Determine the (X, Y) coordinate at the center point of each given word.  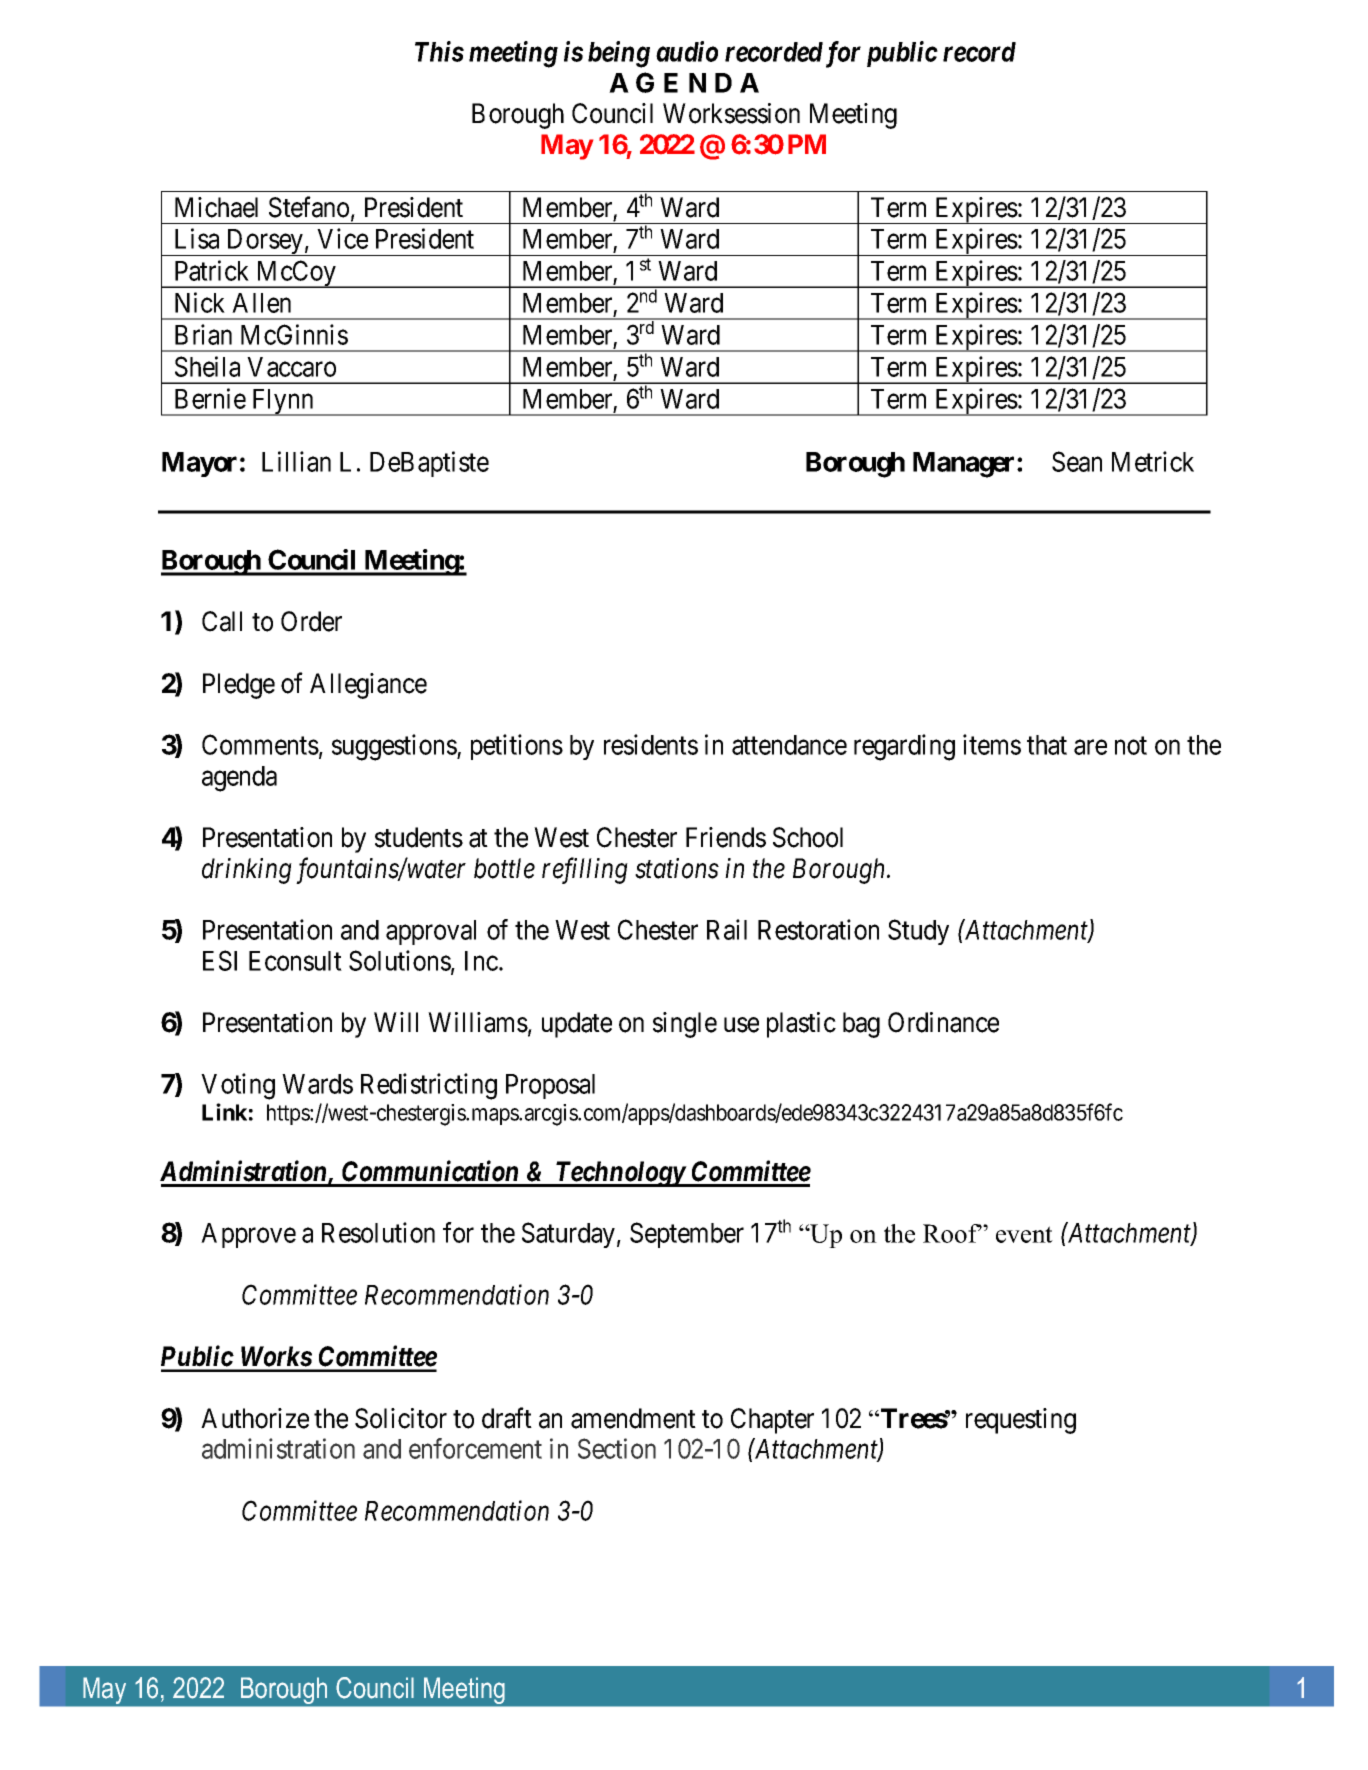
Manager (965, 465)
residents (651, 744)
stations (677, 868)
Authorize (255, 1418)
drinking (247, 871)
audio (687, 51)
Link (224, 1112)
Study (918, 932)
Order (311, 621)
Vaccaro (291, 367)
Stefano (309, 207)
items (992, 744)
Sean (1077, 461)
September (687, 1235)
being (619, 54)
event (1024, 1234)
